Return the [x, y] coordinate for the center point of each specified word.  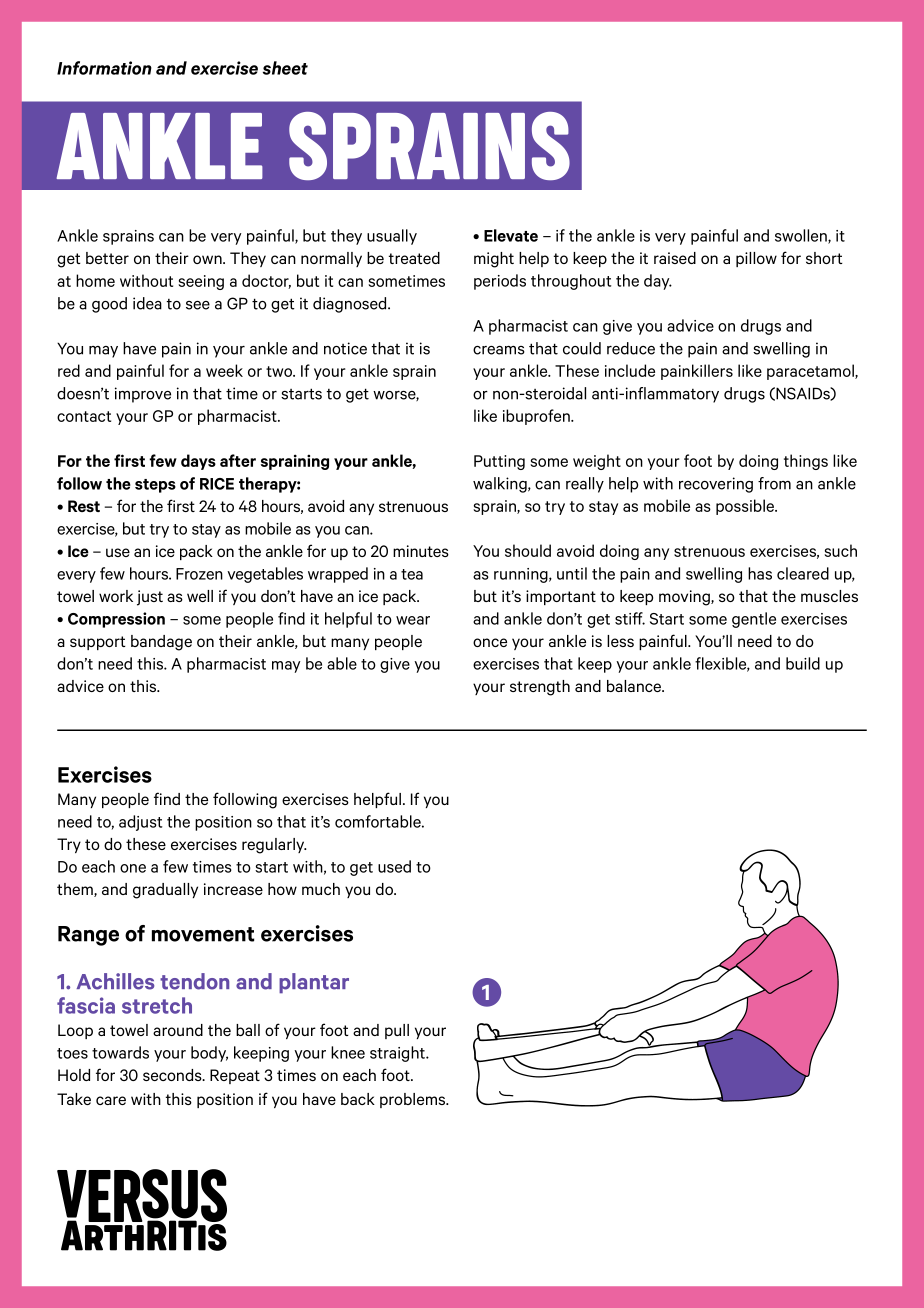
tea [412, 574]
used [394, 866]
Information [104, 68]
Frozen [199, 574]
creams [499, 350]
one [133, 868]
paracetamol [811, 372]
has [760, 573]
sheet [285, 68]
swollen [802, 236]
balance [635, 686]
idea [147, 303]
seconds [173, 1075]
